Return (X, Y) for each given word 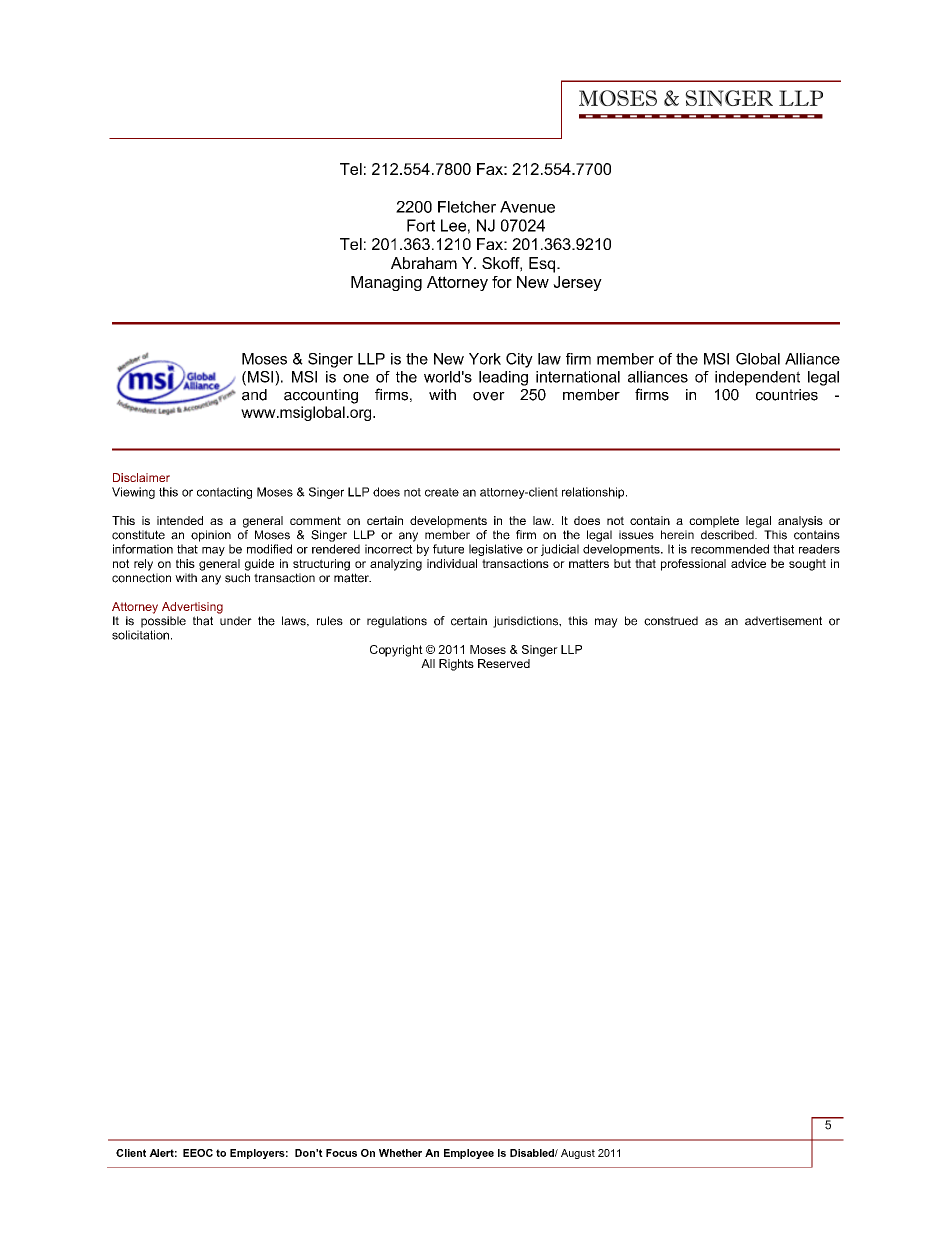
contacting (224, 493)
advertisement (783, 621)
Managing (386, 283)
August (578, 1154)
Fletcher (467, 207)
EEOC (198, 1153)
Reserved (504, 663)
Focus (341, 1153)
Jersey (577, 283)
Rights (456, 665)
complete (714, 522)
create (442, 492)
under (236, 621)
